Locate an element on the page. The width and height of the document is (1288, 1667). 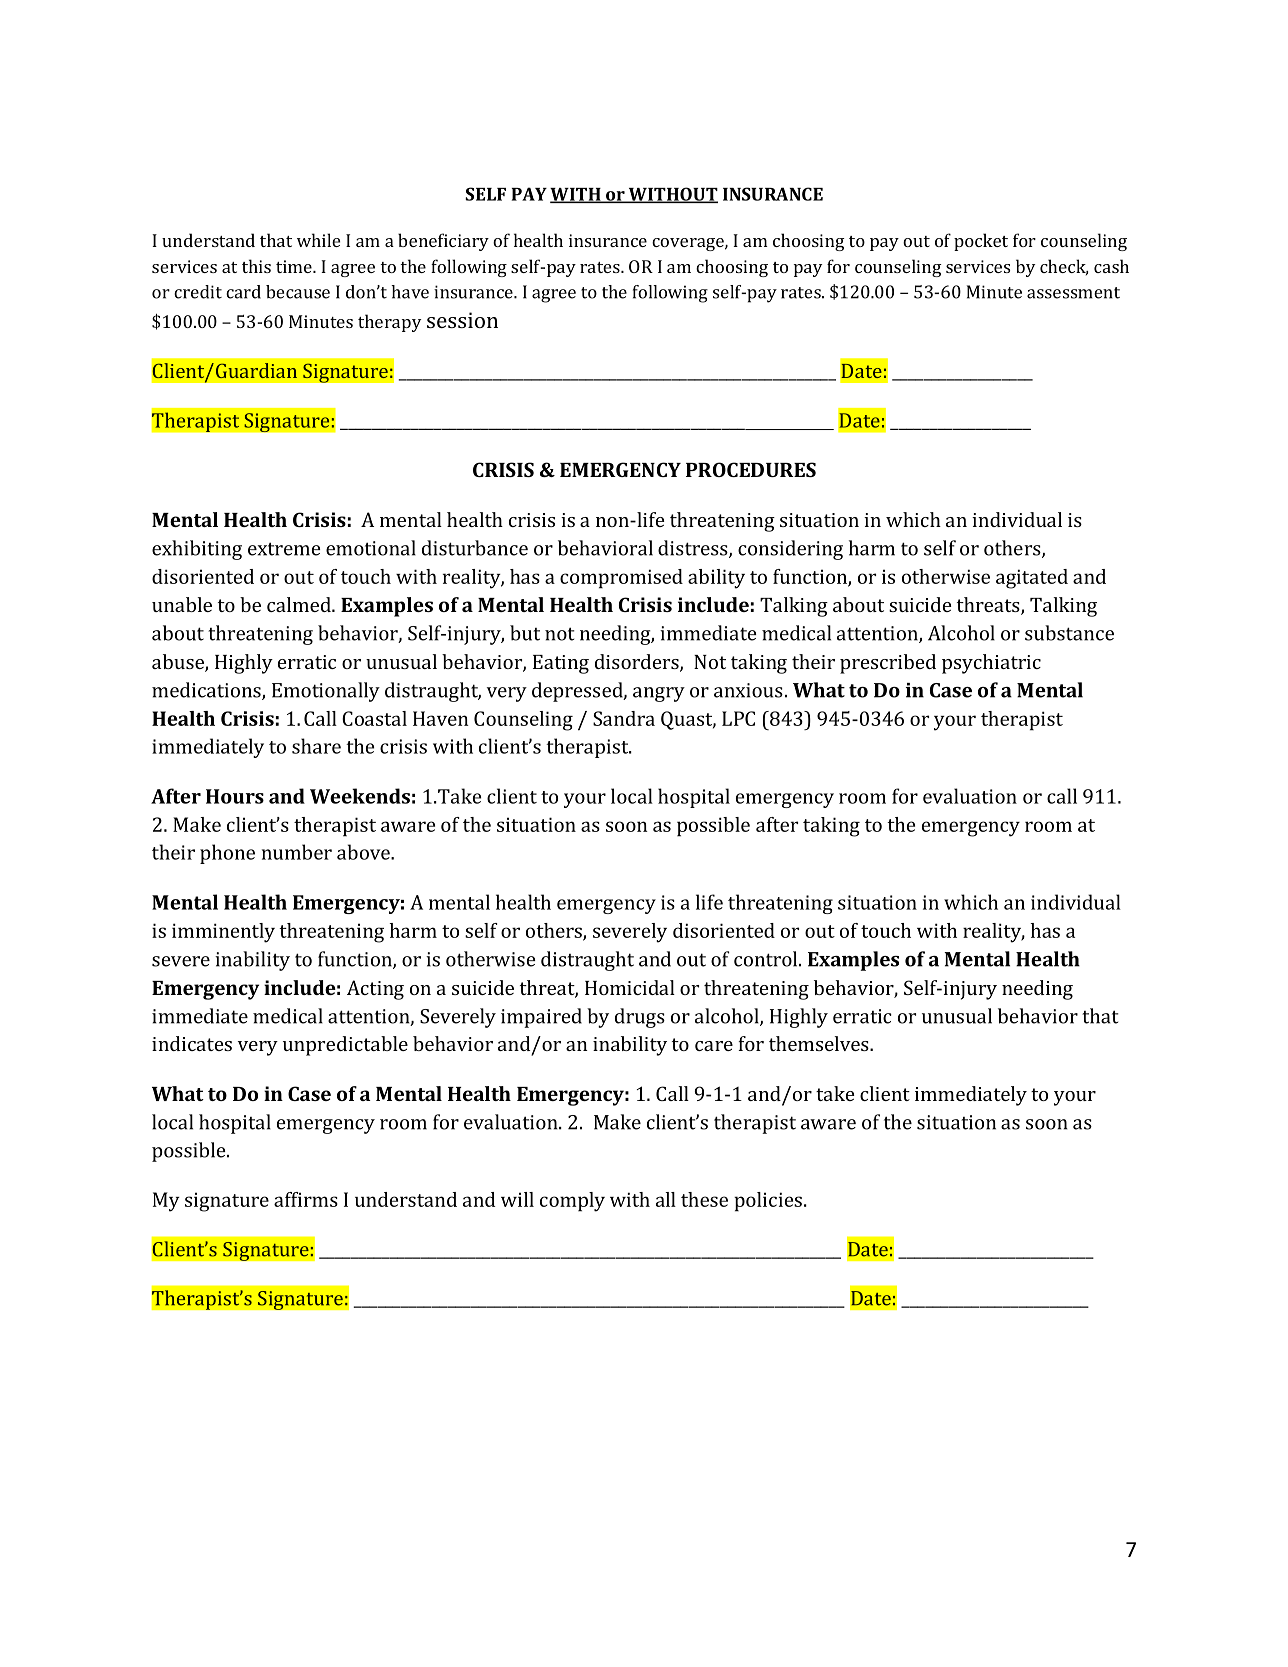
session is located at coordinates (462, 320).
